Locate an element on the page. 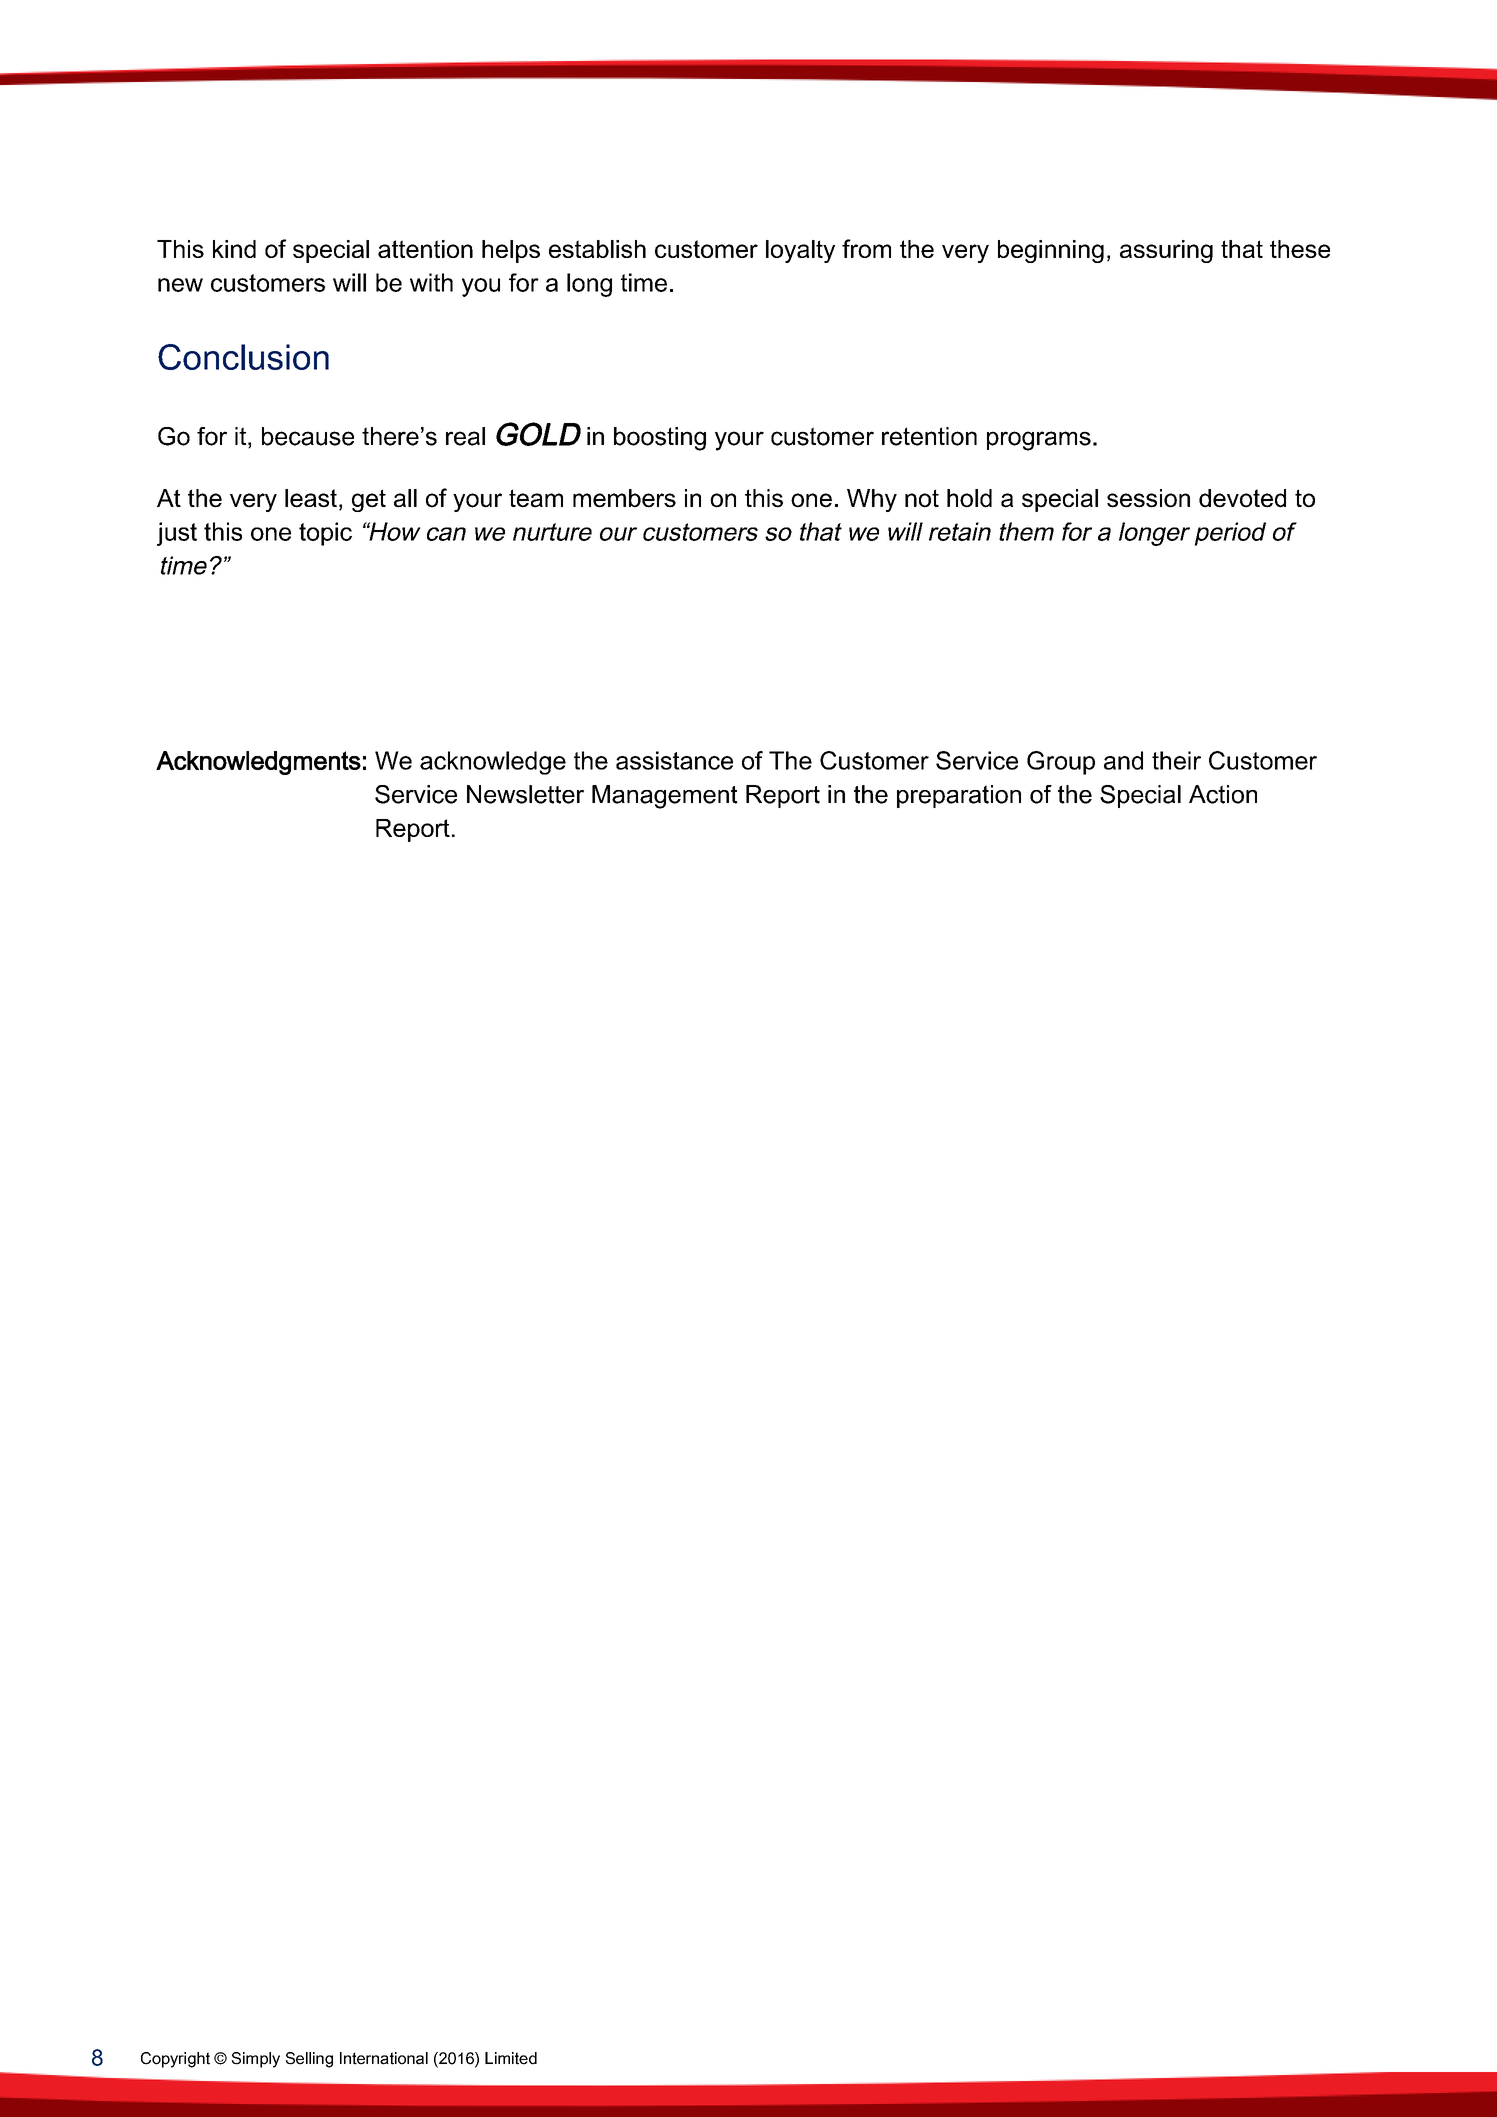 This document has height=2117, width=1497. Acknowledgments is located at coordinates (258, 763).
